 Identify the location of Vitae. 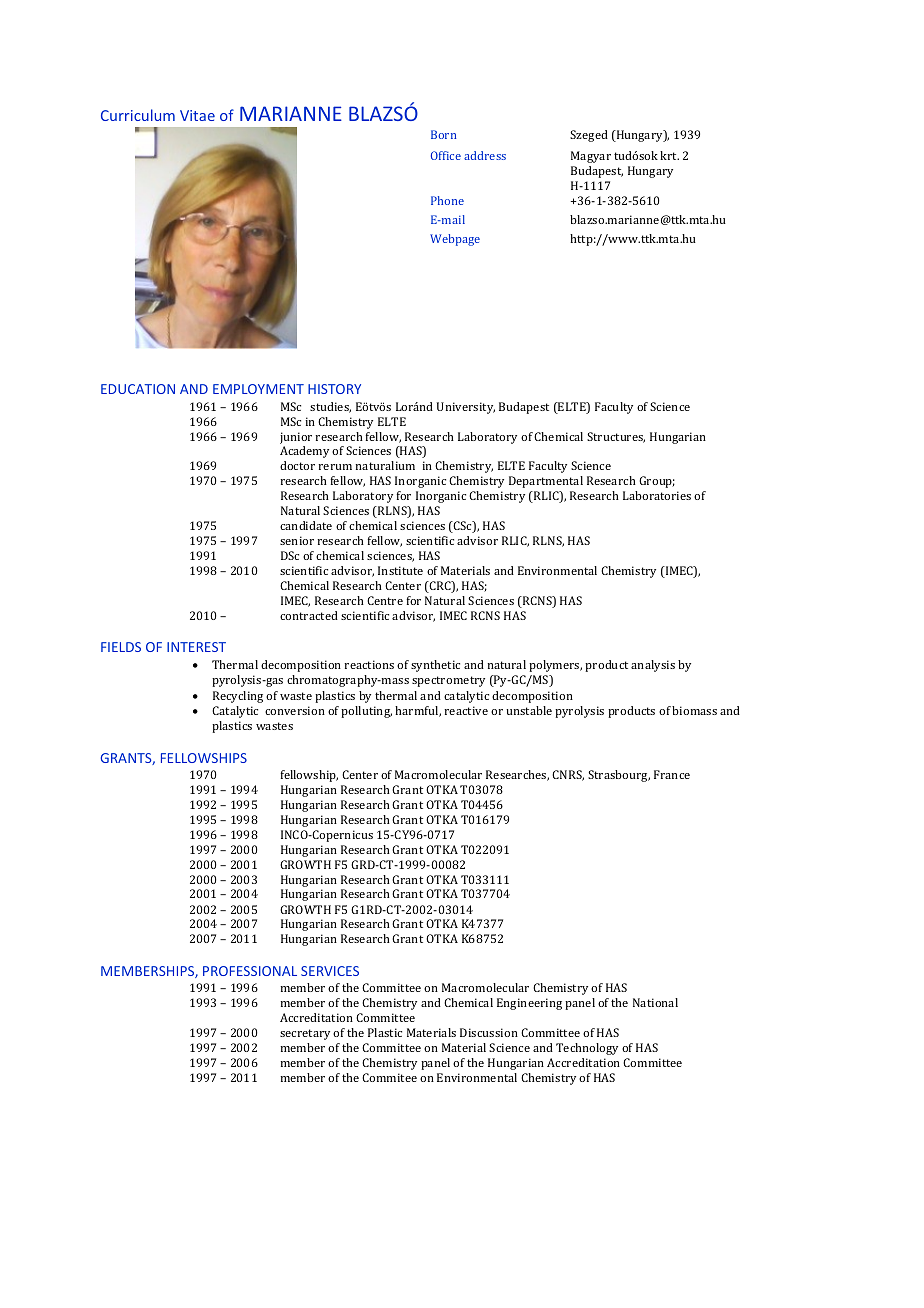
(197, 115).
